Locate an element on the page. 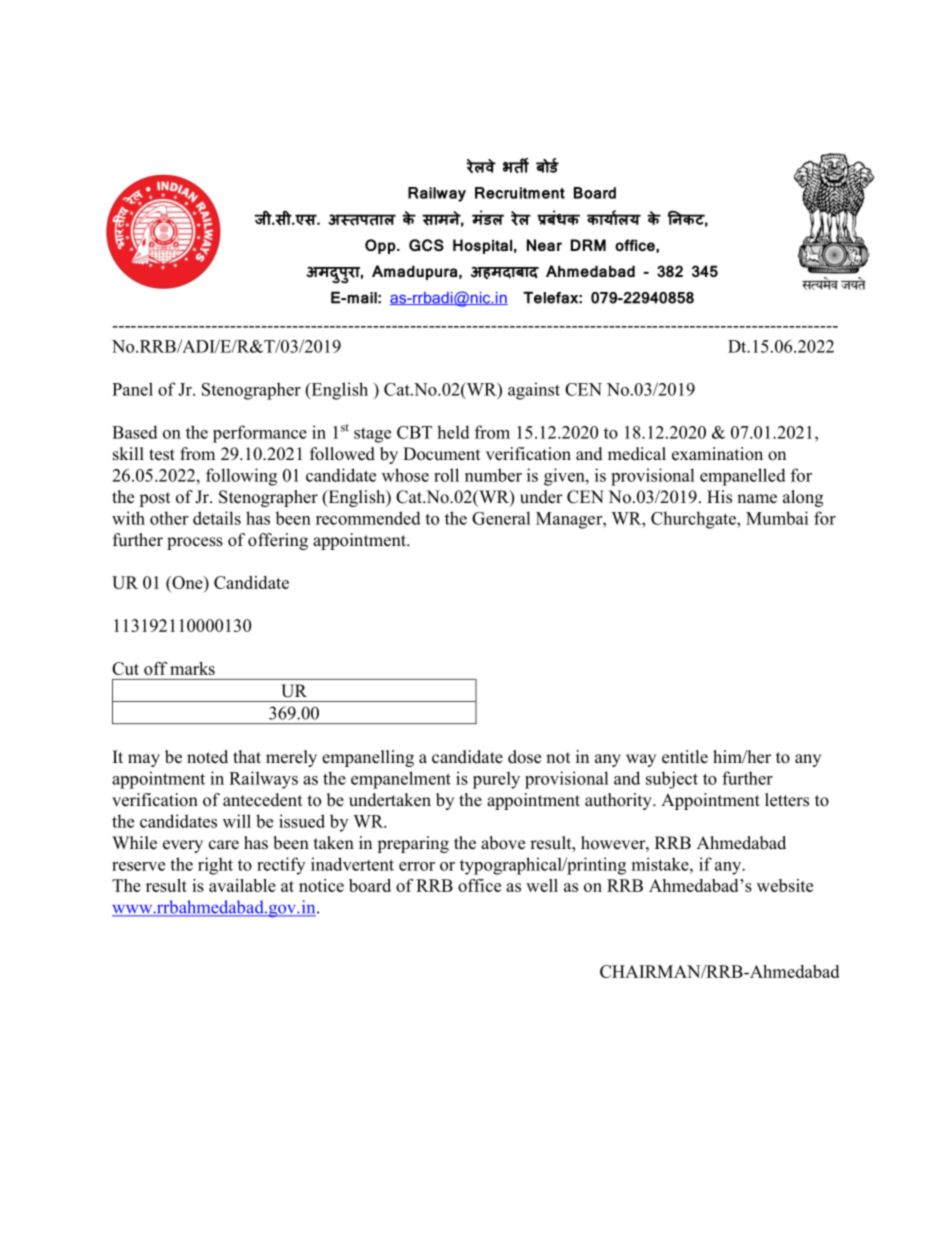  Mumbai is located at coordinates (777, 518).
